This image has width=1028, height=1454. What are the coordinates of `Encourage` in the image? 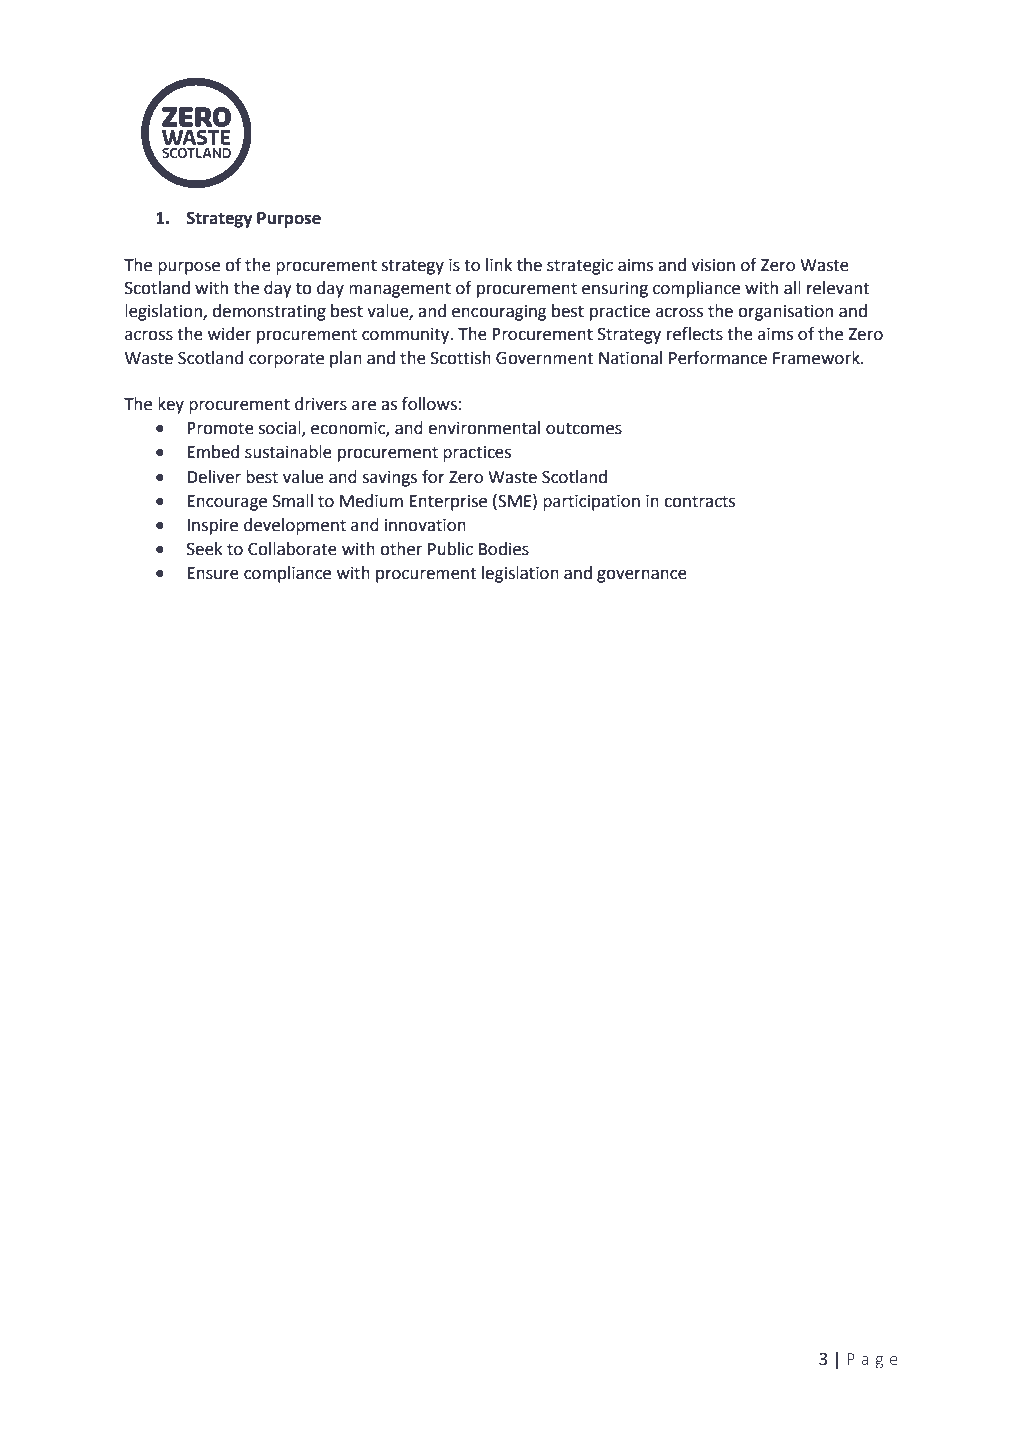 It's located at (227, 503).
